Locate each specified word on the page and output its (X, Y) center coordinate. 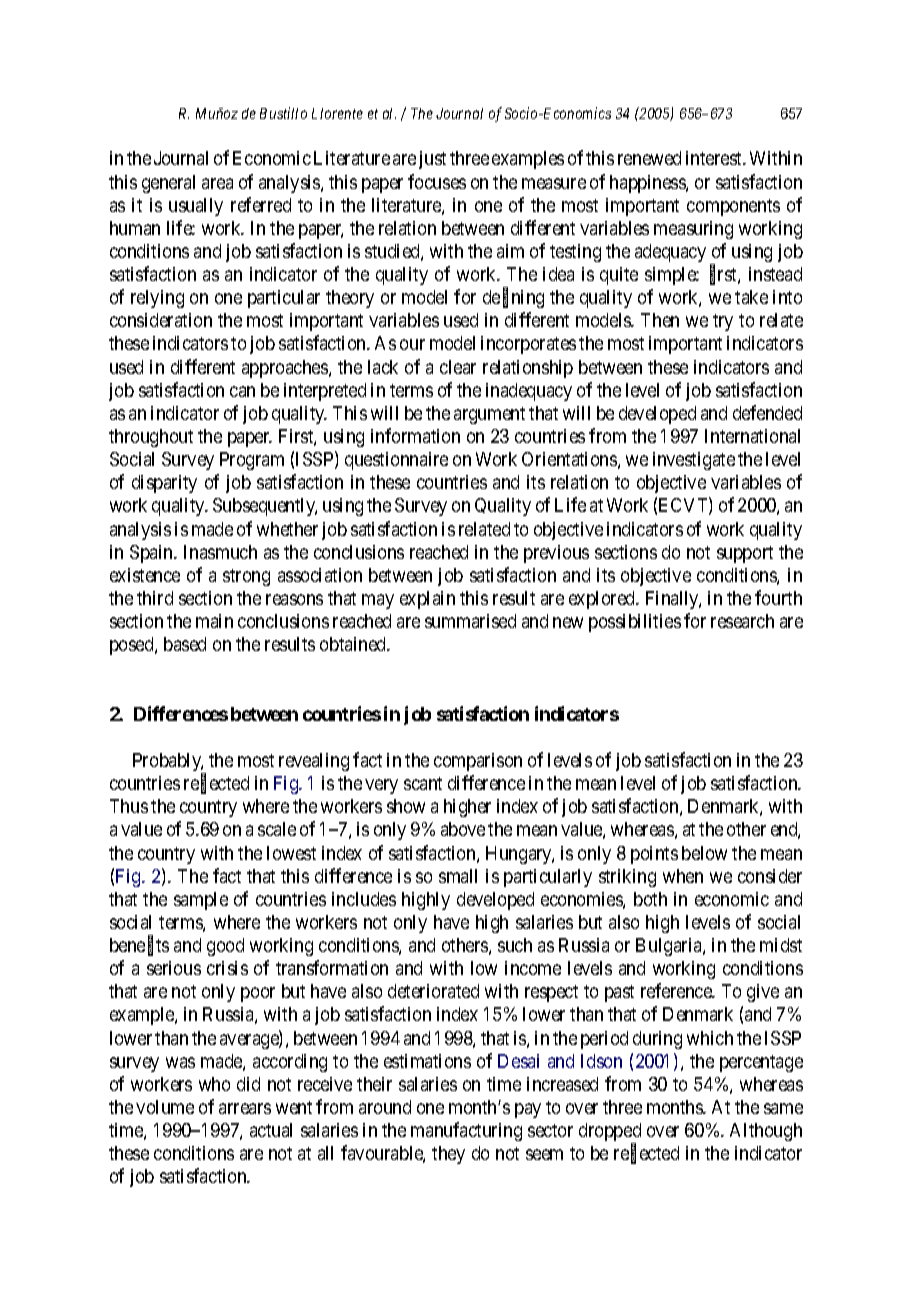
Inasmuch (220, 552)
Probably (168, 763)
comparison (478, 762)
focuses (437, 181)
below (704, 853)
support (745, 554)
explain (427, 600)
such (515, 945)
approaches (286, 369)
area (217, 183)
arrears (245, 1108)
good (225, 947)
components (733, 207)
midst (781, 945)
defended (767, 412)
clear (458, 367)
